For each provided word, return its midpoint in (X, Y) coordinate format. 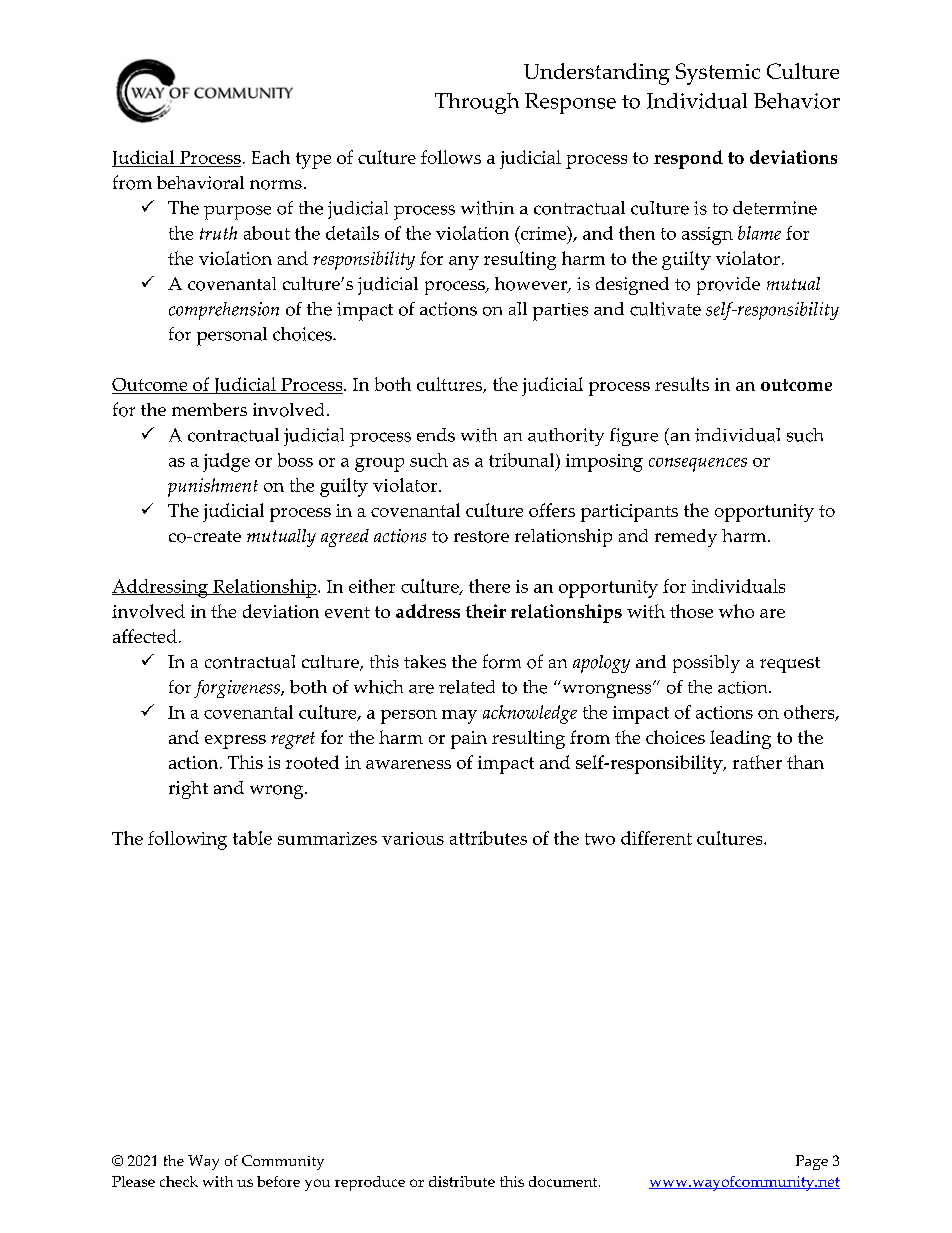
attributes (488, 838)
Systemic (718, 74)
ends (436, 435)
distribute (462, 1181)
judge (226, 462)
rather (757, 762)
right (188, 790)
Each (271, 157)
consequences (698, 465)
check (179, 1181)
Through (477, 103)
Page (812, 1162)
